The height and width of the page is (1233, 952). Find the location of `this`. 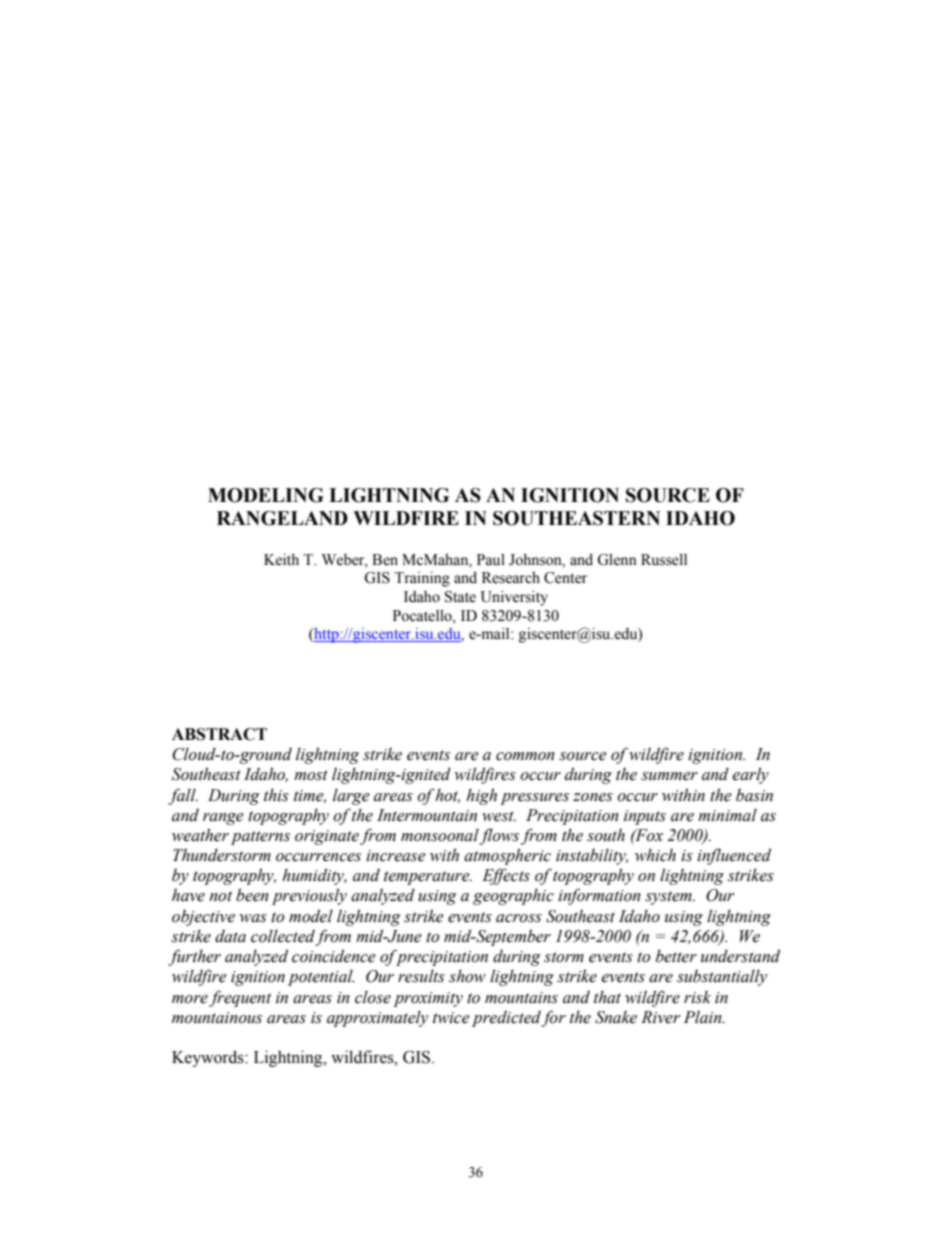

this is located at coordinates (276, 795).
